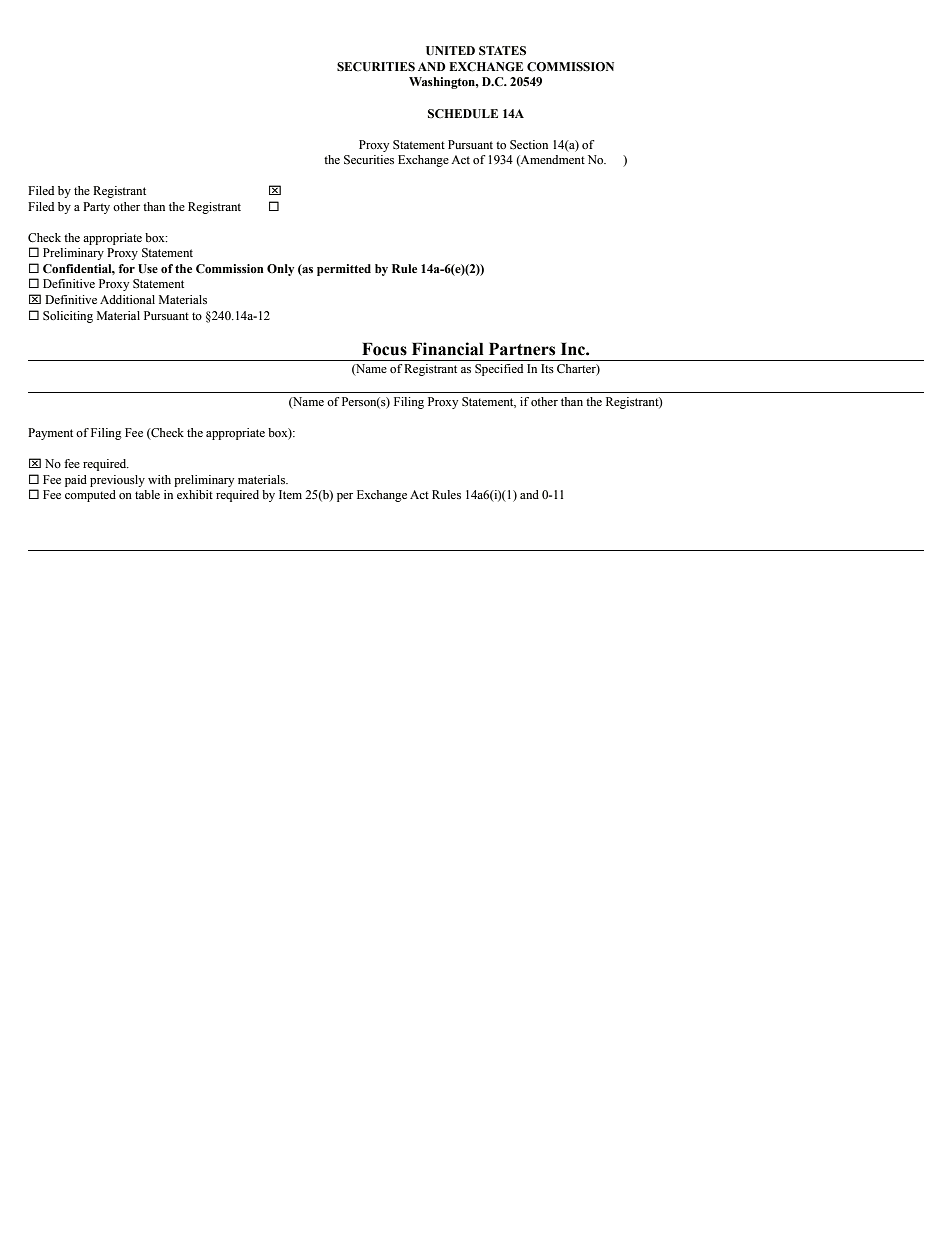 This screenshot has width=952, height=1233. What do you see at coordinates (502, 51) in the screenshot?
I see `STATES` at bounding box center [502, 51].
